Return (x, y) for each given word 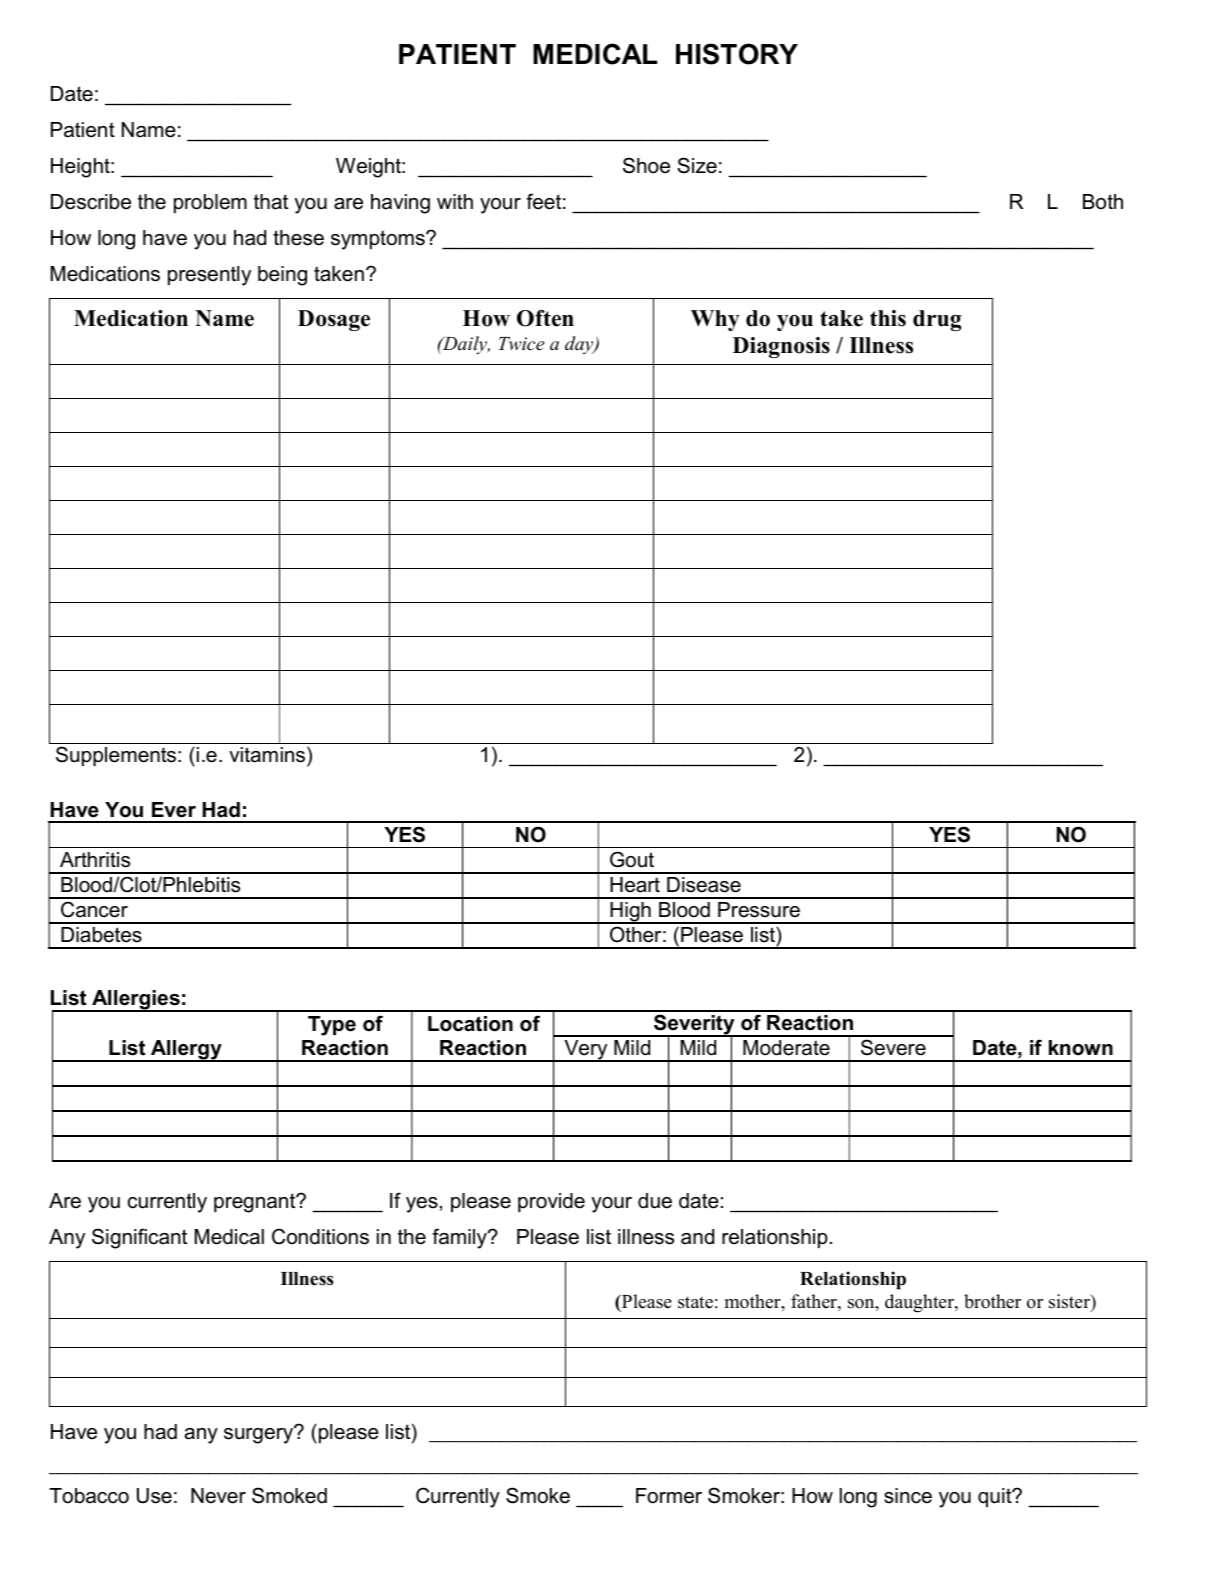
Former (669, 1496)
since (908, 1496)
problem (210, 203)
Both (1103, 202)
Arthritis (95, 860)
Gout (632, 859)
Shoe (646, 165)
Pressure (759, 910)
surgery (260, 1435)
